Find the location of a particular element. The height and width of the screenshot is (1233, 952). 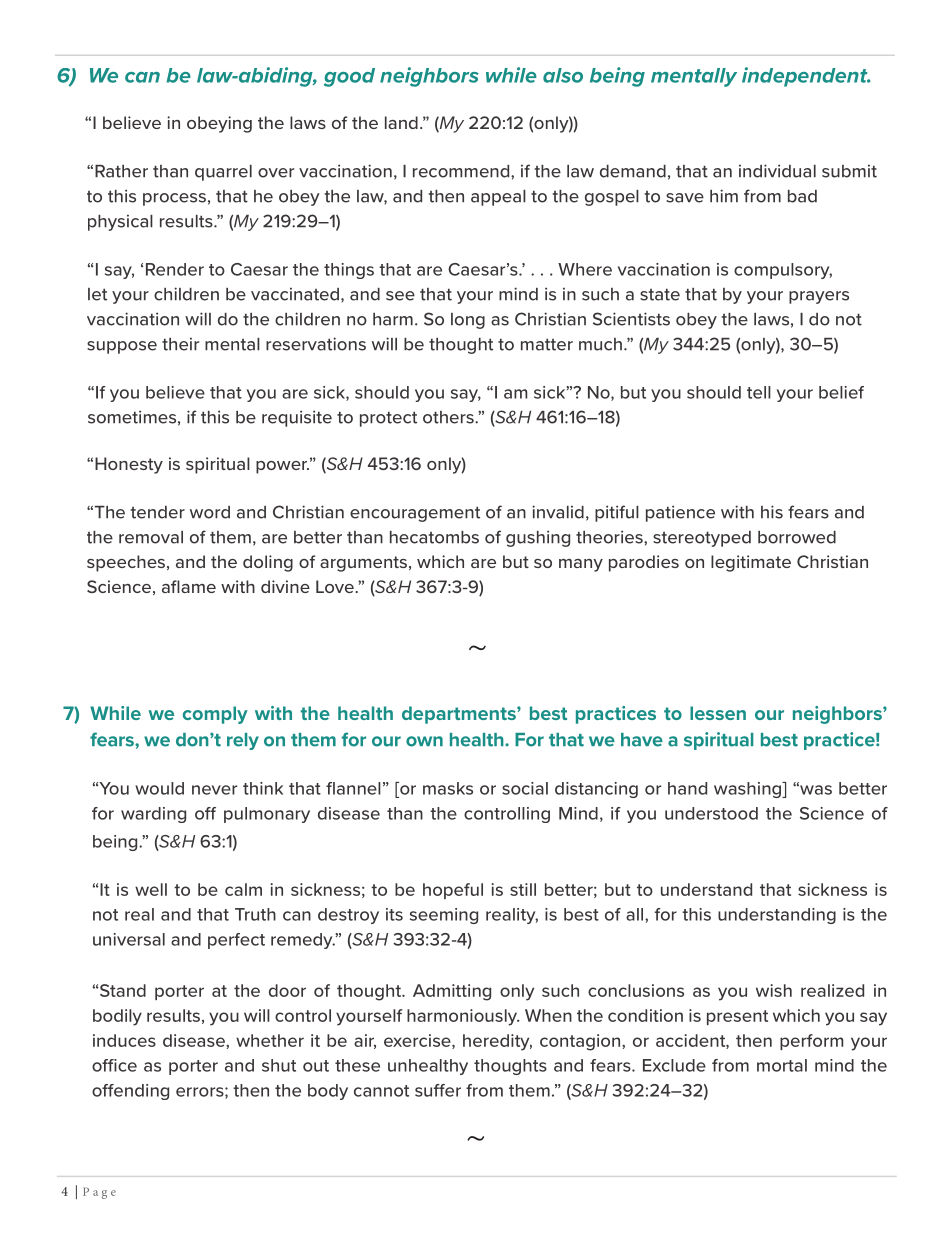

land is located at coordinates (401, 122).
